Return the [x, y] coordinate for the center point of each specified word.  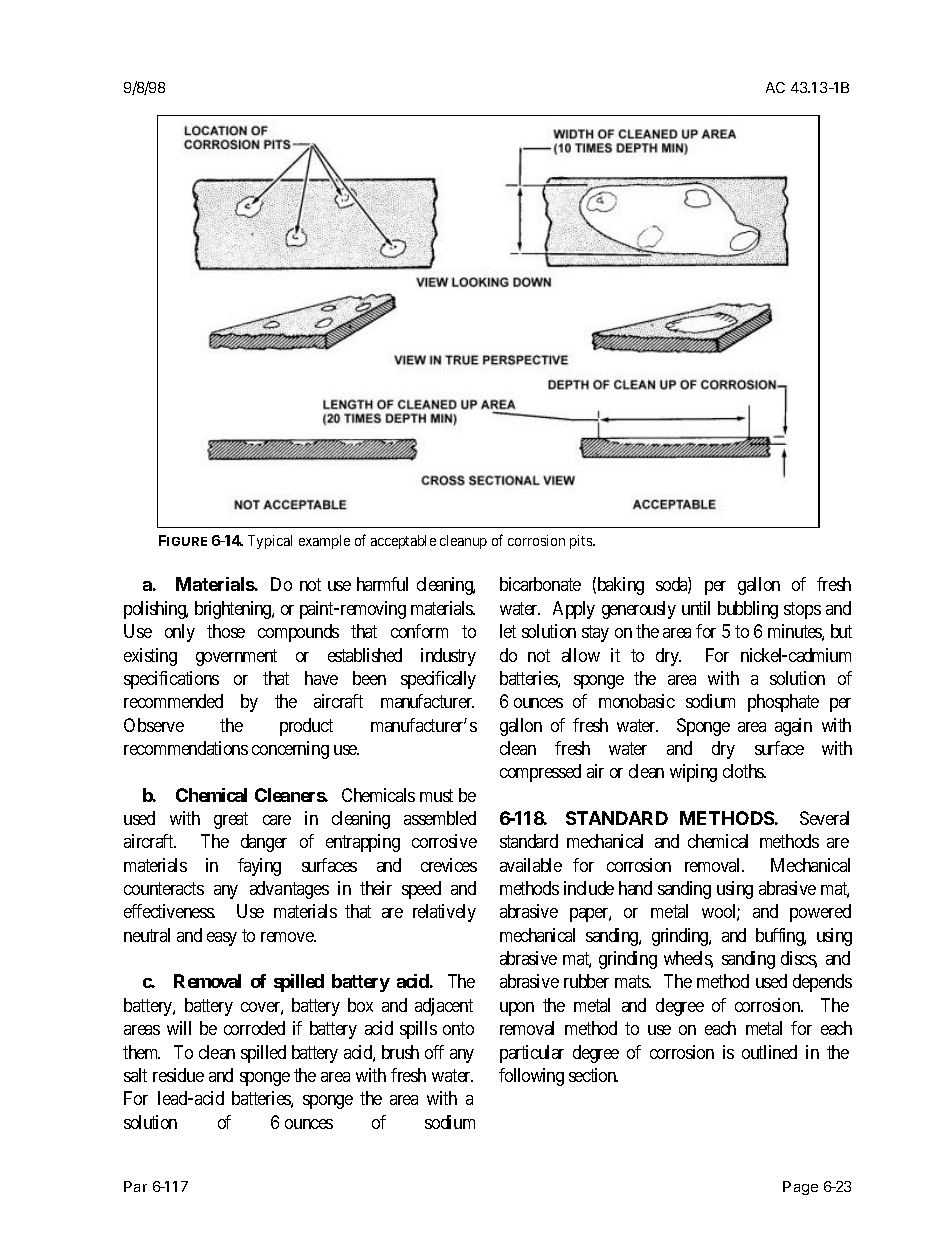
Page [800, 1188]
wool [721, 912]
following [531, 1077]
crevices [449, 865]
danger [264, 843]
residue [178, 1075]
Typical [270, 542]
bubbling [748, 610]
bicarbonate [540, 584]
